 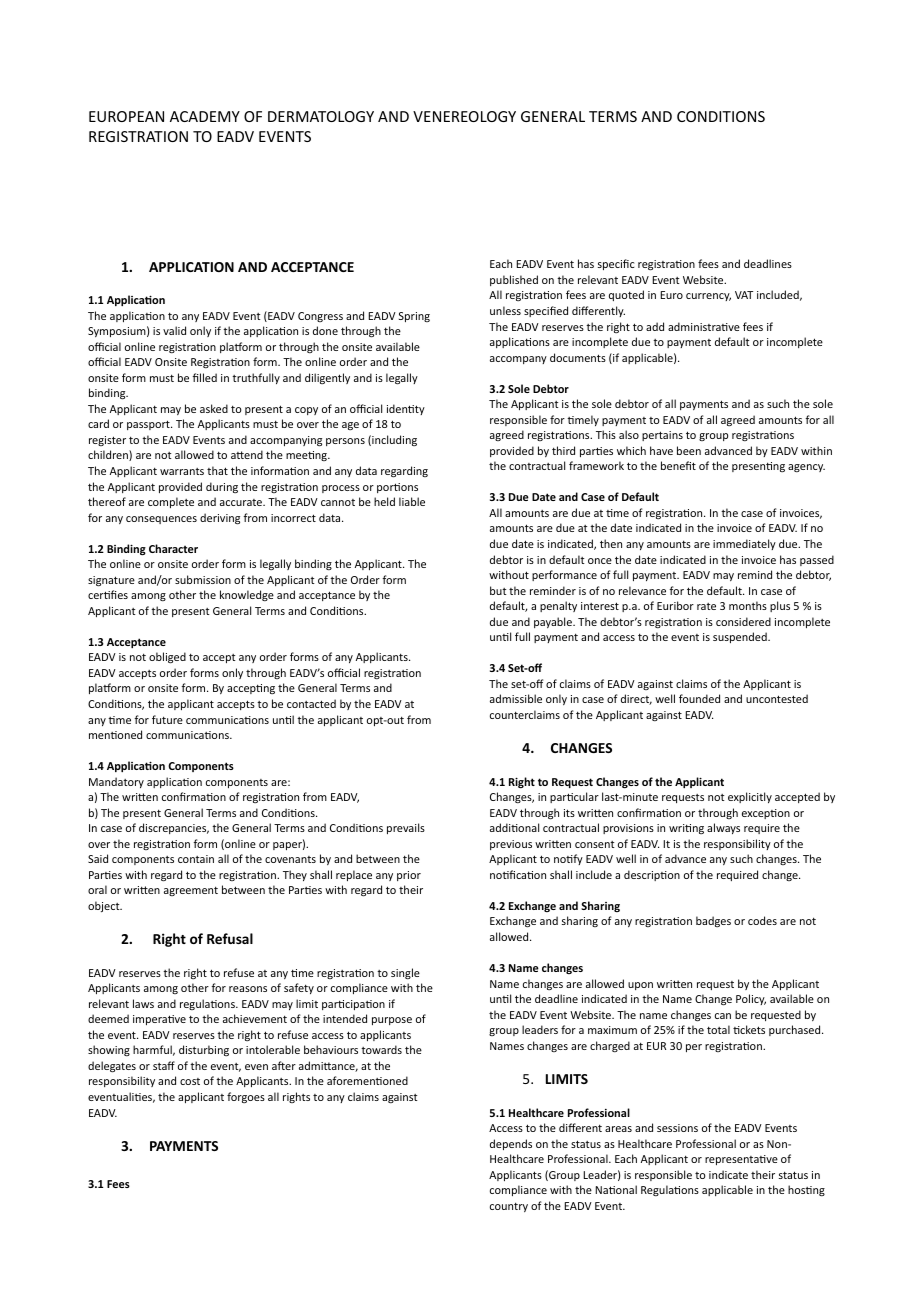 I want to click on VAT, so click(x=744, y=295).
